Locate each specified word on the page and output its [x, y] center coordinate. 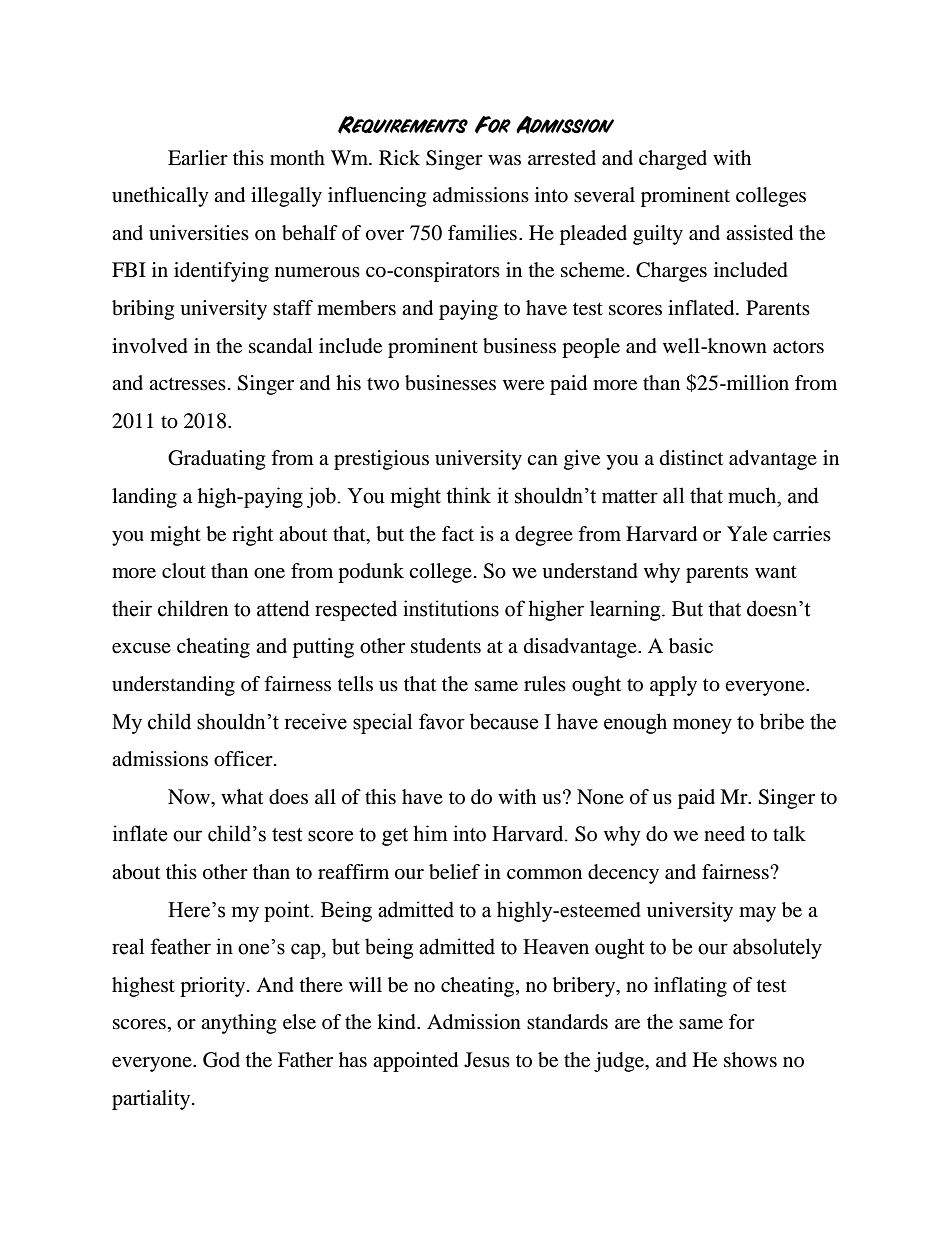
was [504, 160]
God [221, 1060]
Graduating [216, 460]
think [468, 495]
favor [442, 721]
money [702, 726]
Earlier [198, 157]
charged [673, 160]
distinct [691, 457]
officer [244, 759]
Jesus [487, 1060]
